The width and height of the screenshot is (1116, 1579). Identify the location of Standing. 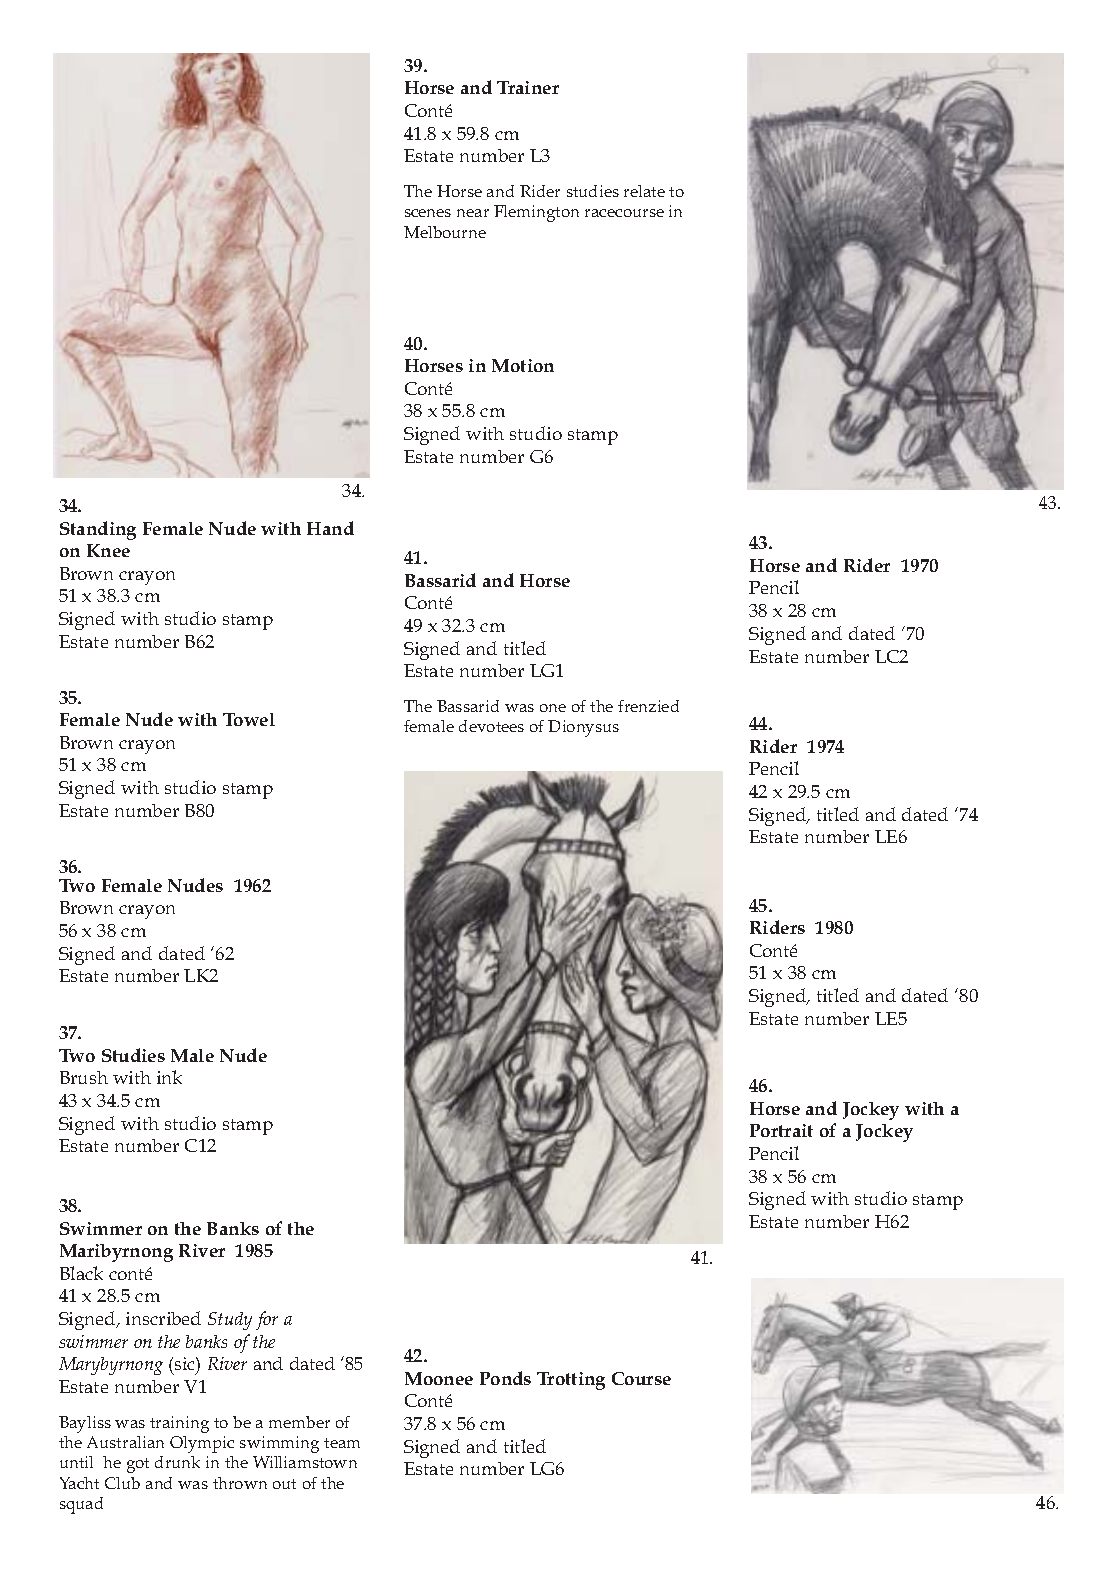
(98, 530).
